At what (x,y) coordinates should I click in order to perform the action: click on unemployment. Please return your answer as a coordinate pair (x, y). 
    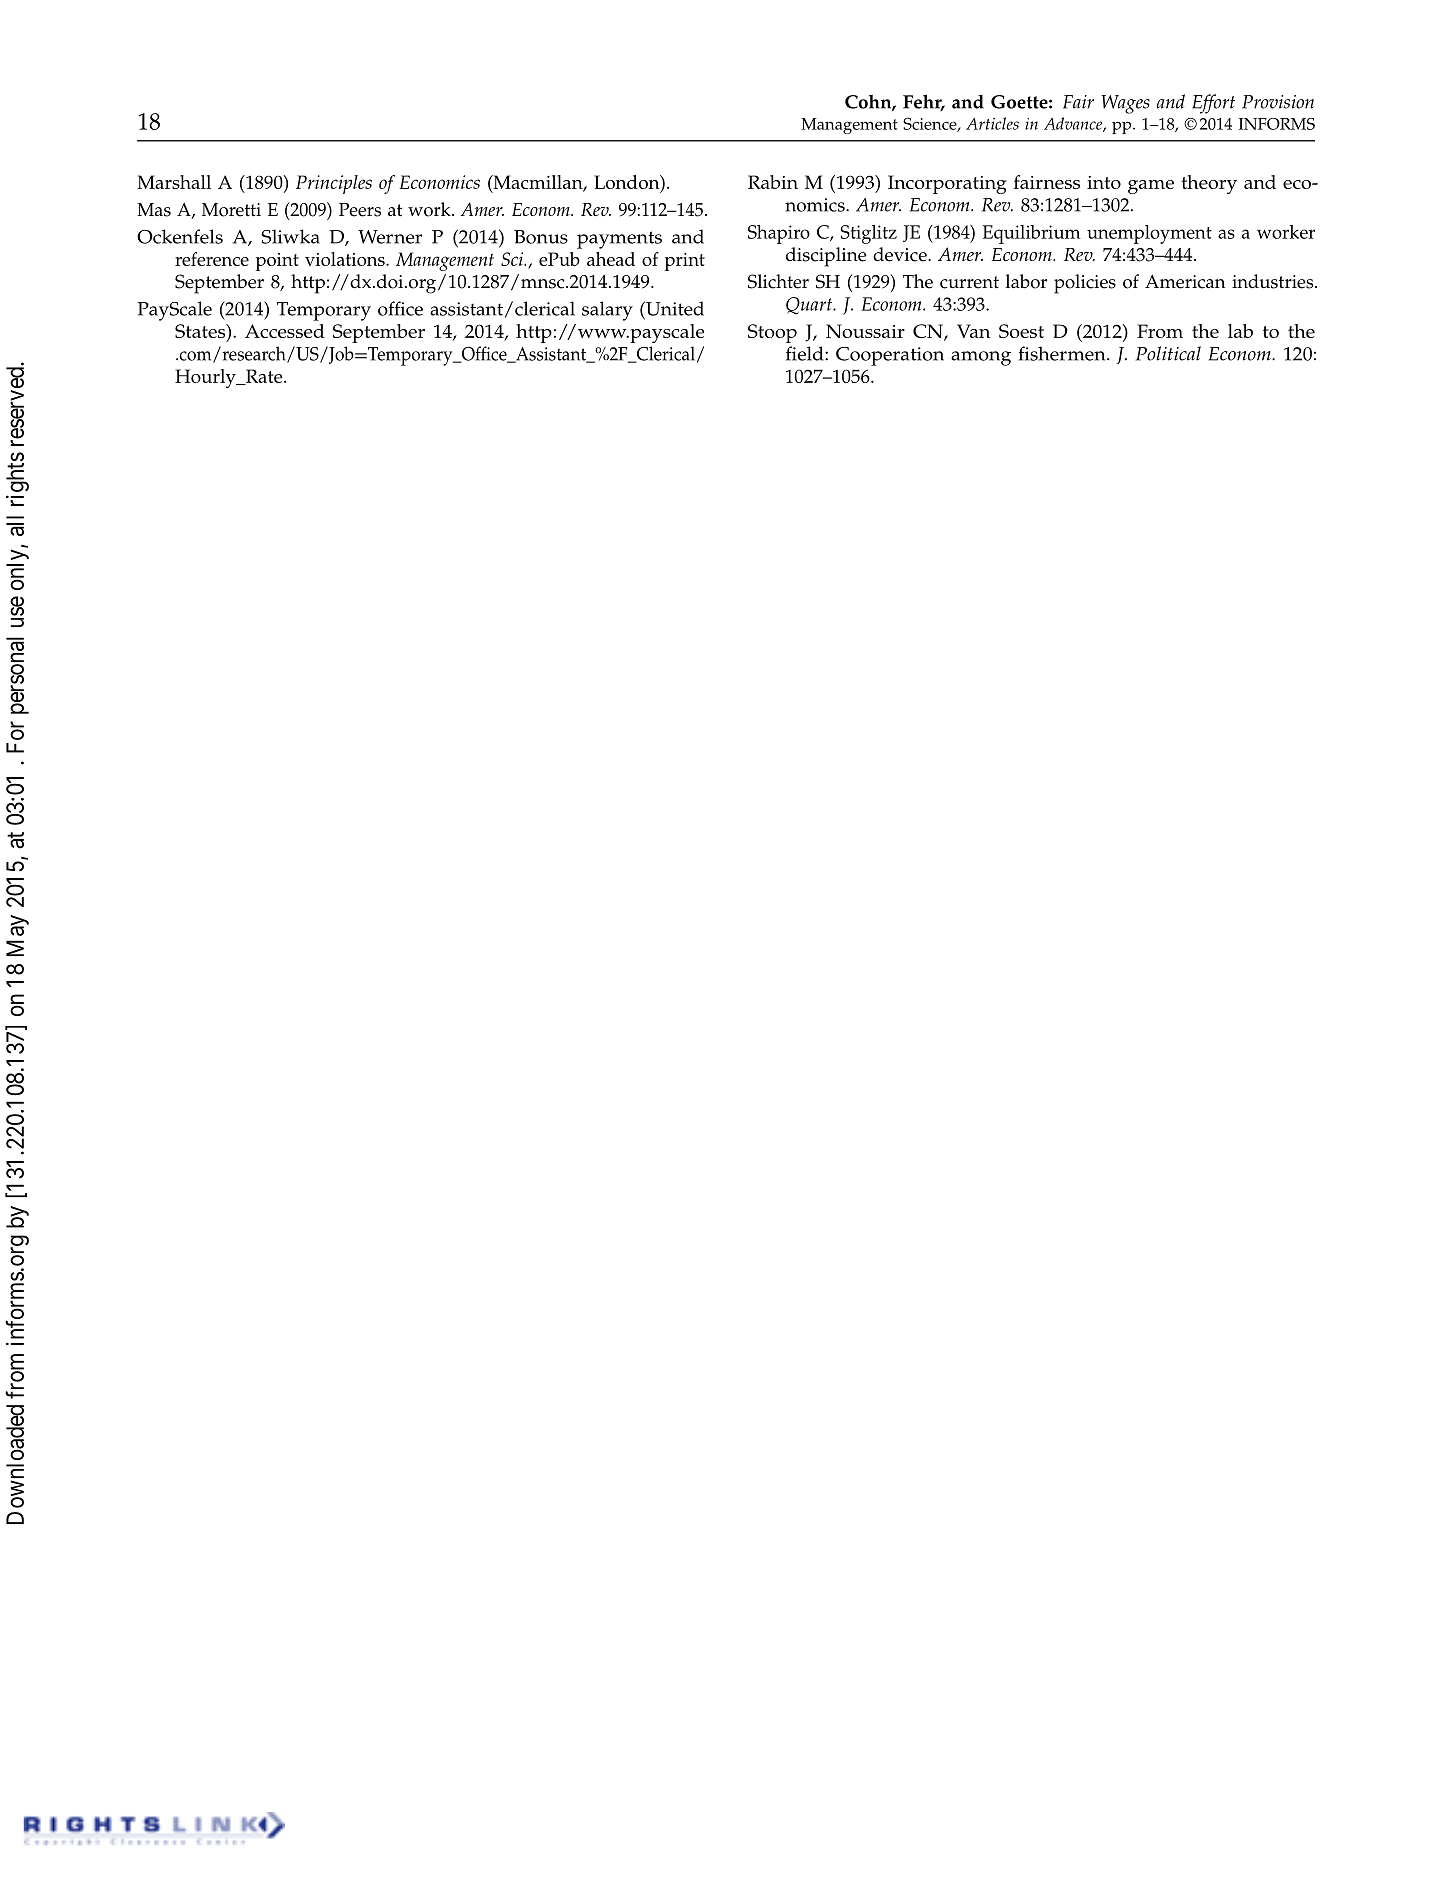
    Looking at the image, I should click on (1149, 234).
